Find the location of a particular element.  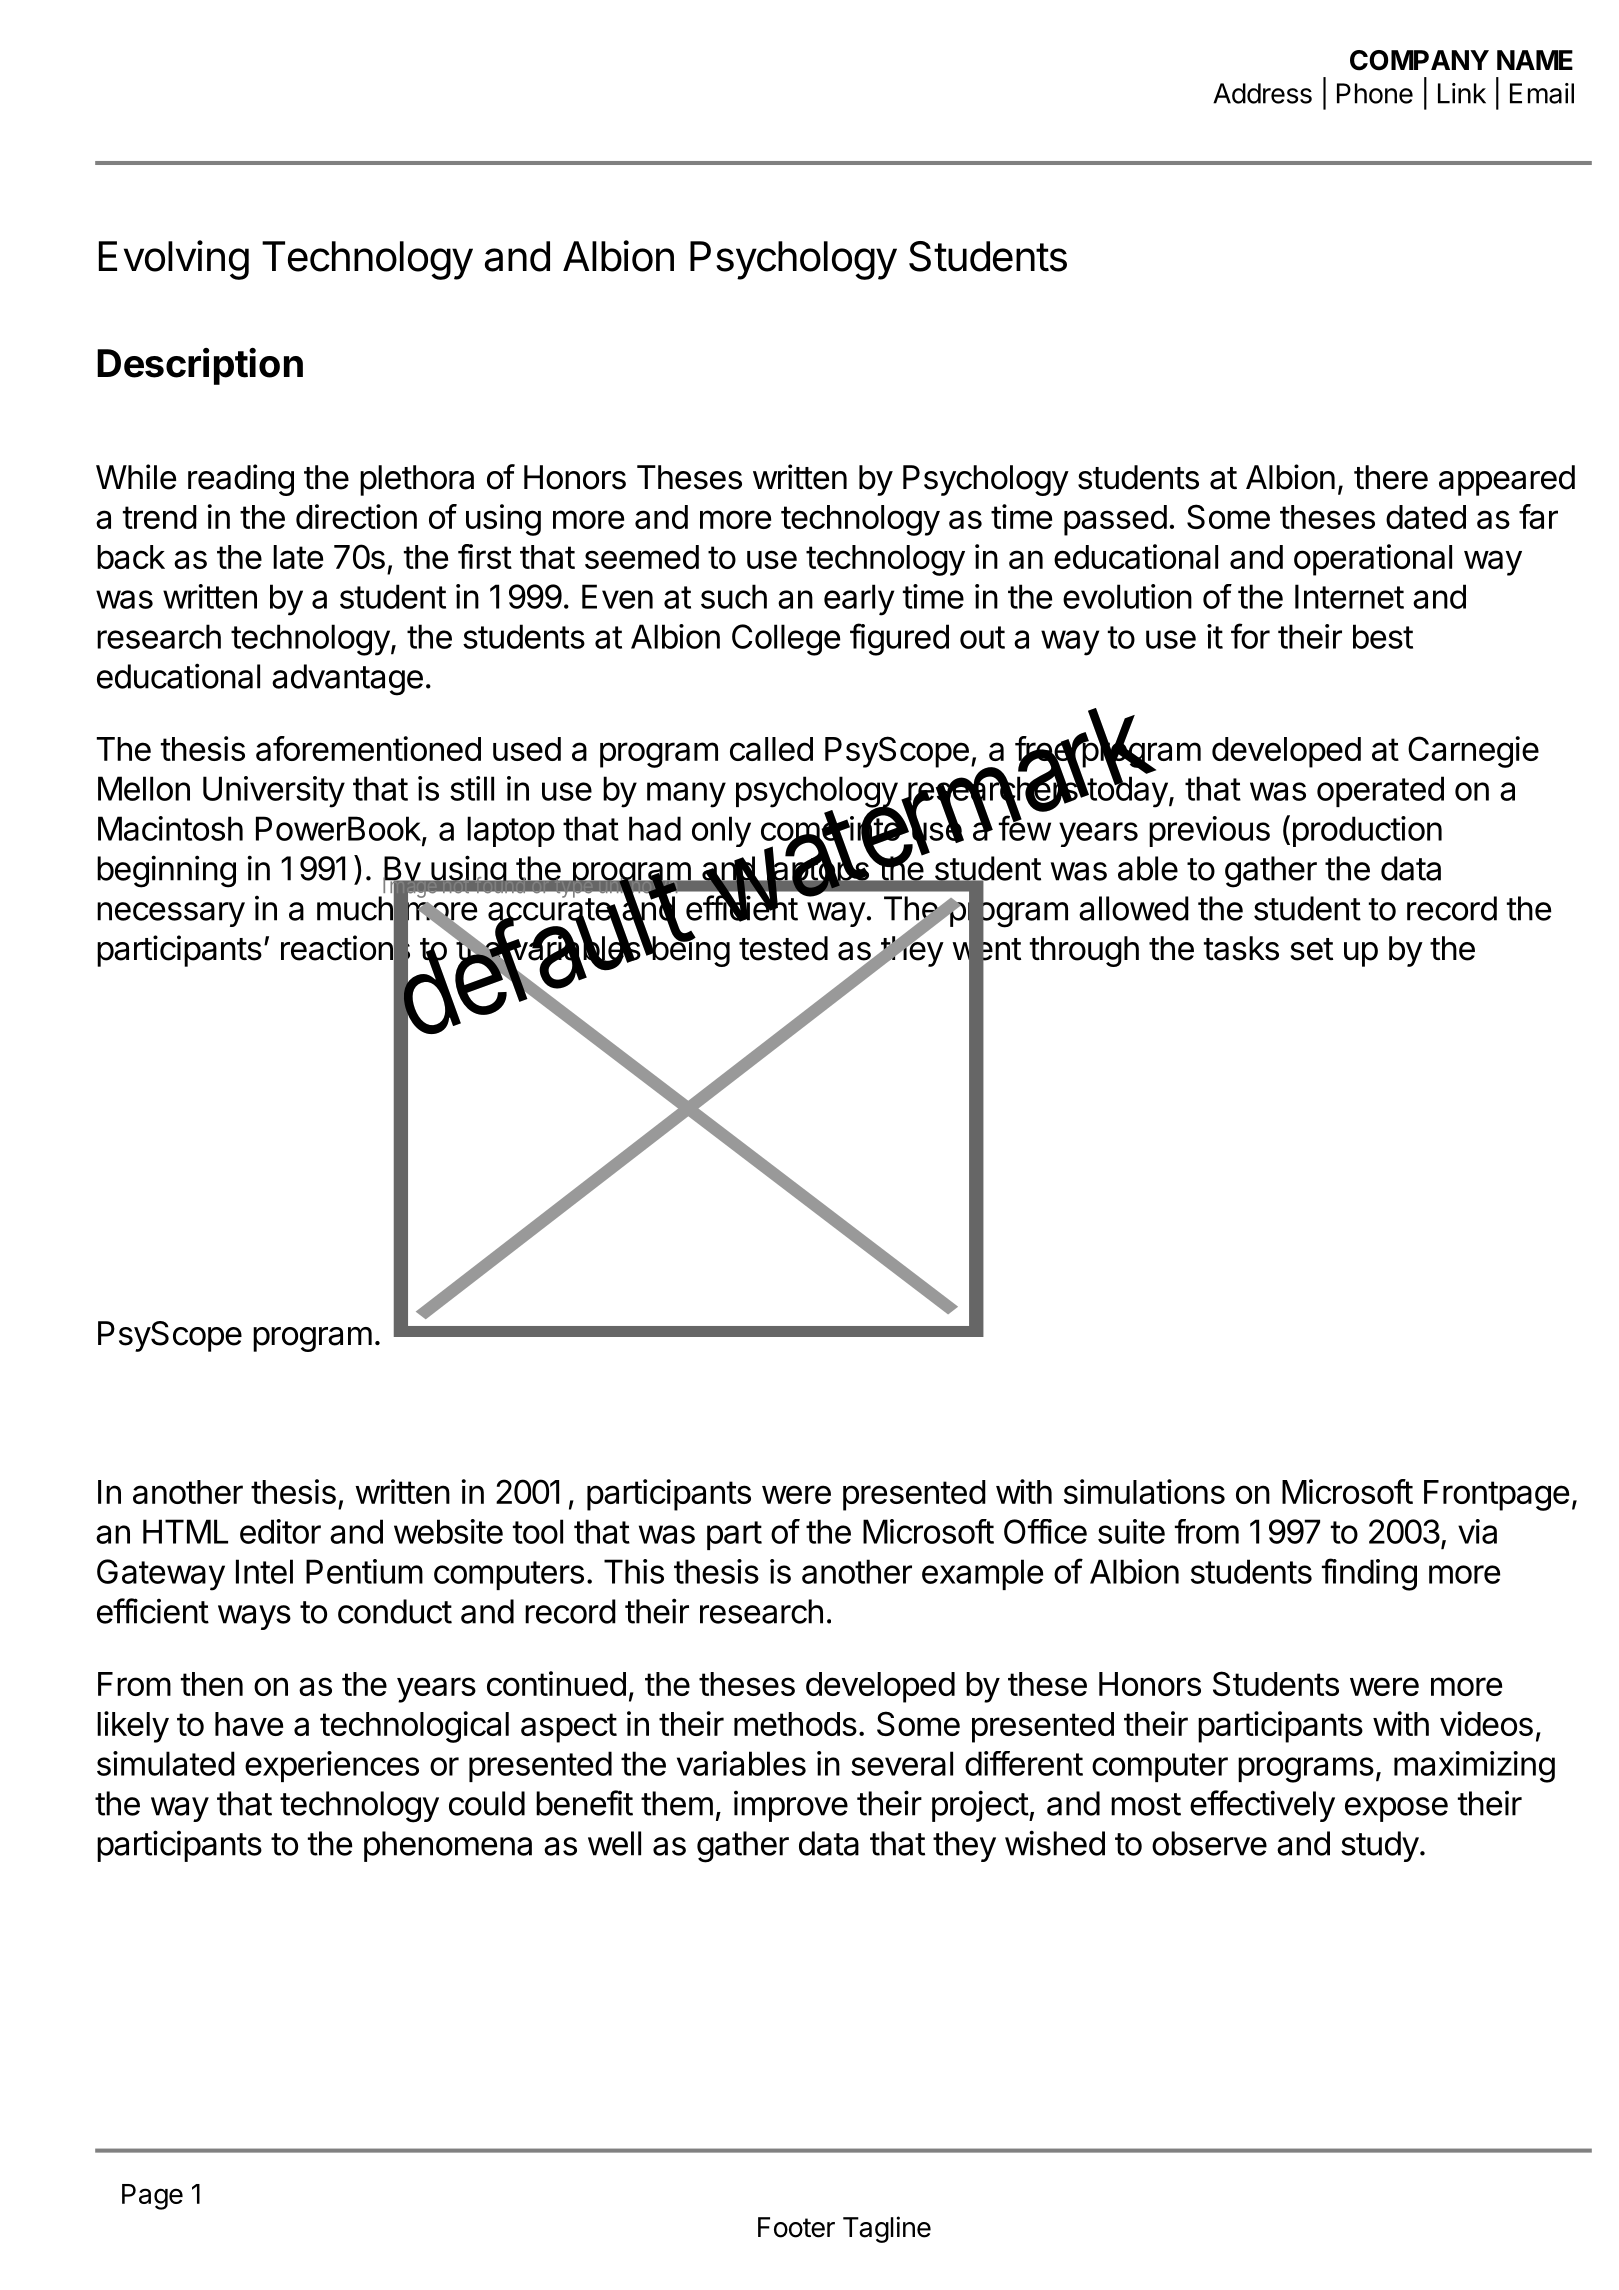

experiences is located at coordinates (332, 1766).
